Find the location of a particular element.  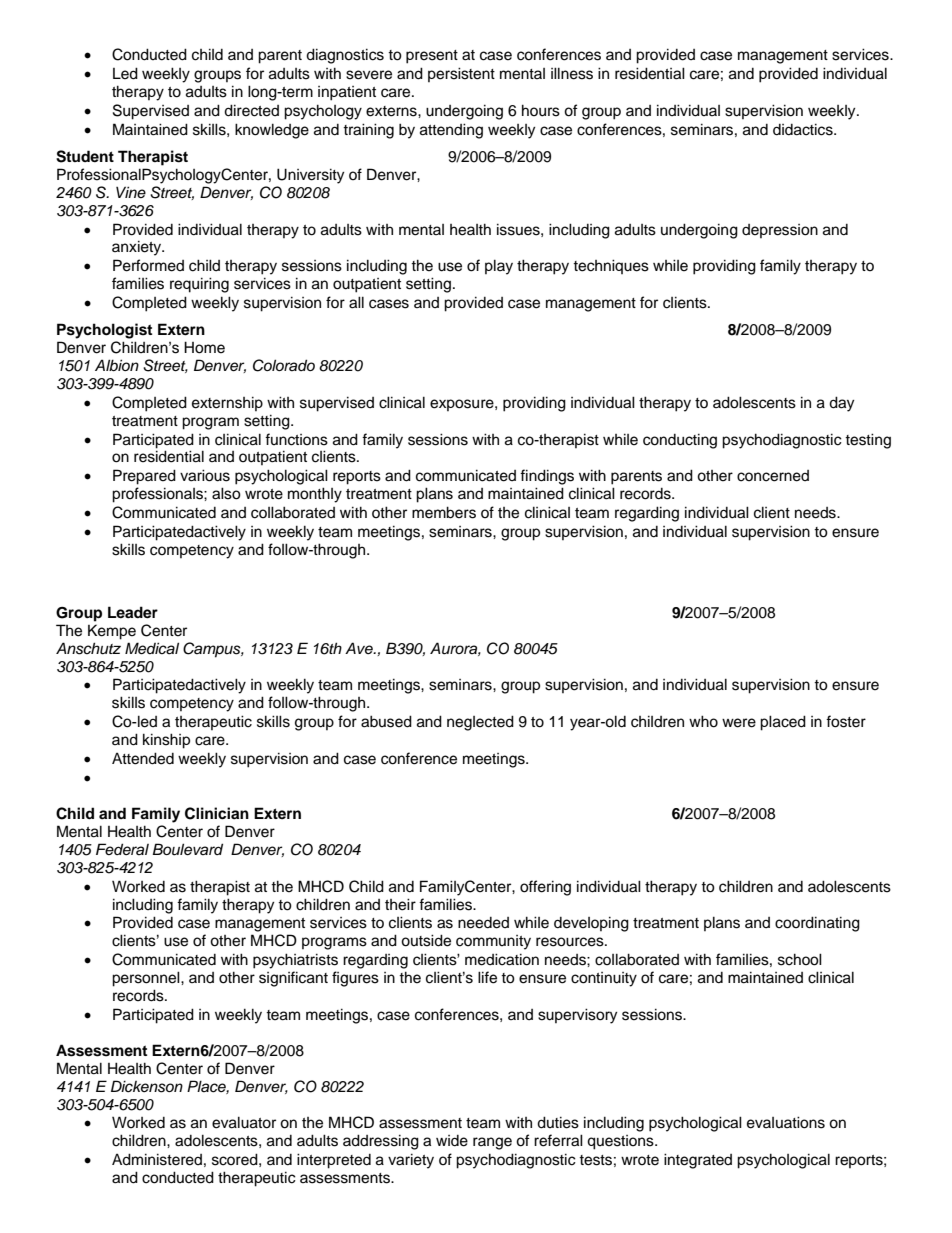

Boulevard is located at coordinates (187, 849).
